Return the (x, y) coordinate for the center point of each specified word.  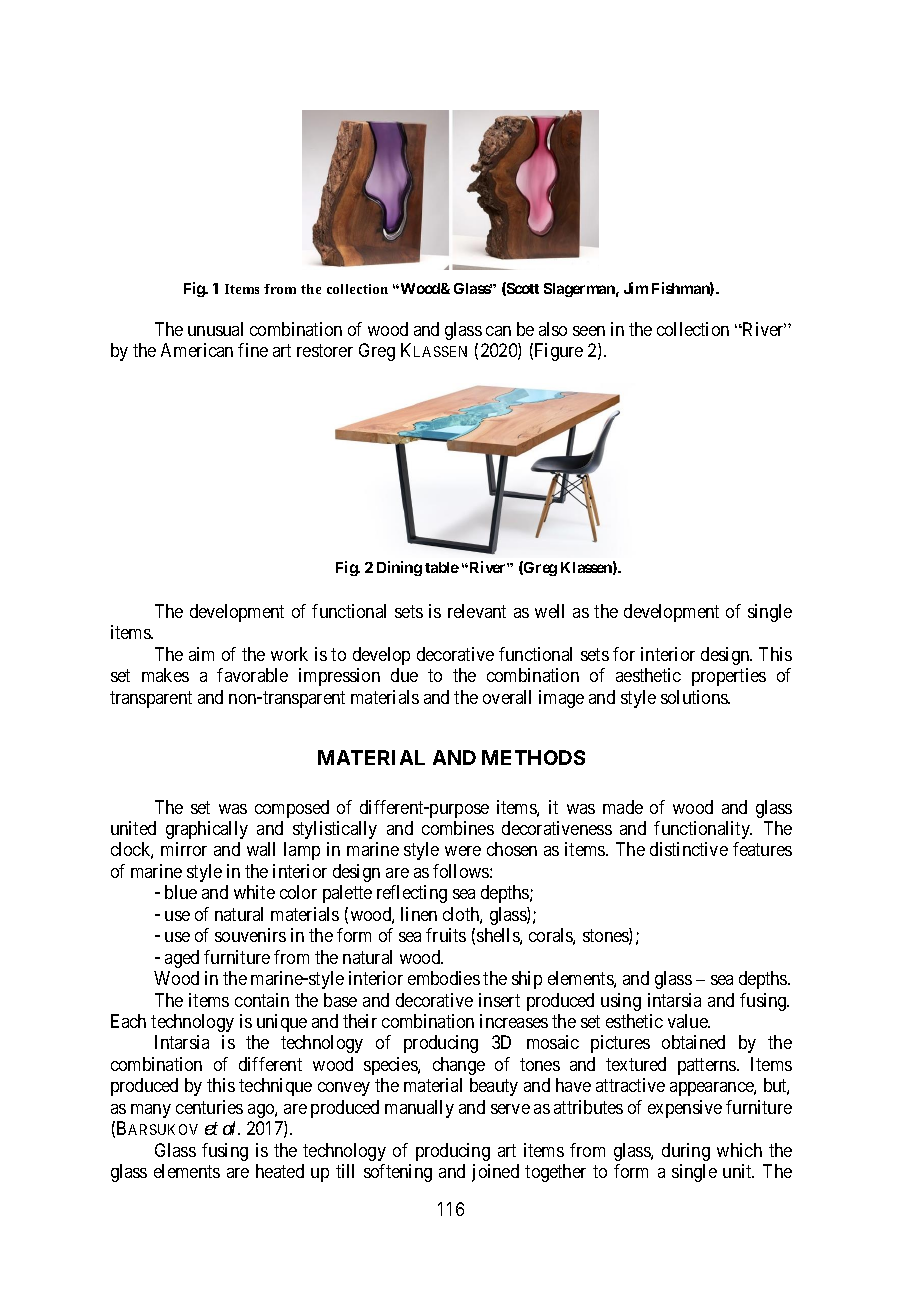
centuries (209, 1107)
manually (419, 1109)
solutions (695, 697)
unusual (215, 329)
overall (507, 697)
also (553, 329)
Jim (636, 288)
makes (165, 675)
